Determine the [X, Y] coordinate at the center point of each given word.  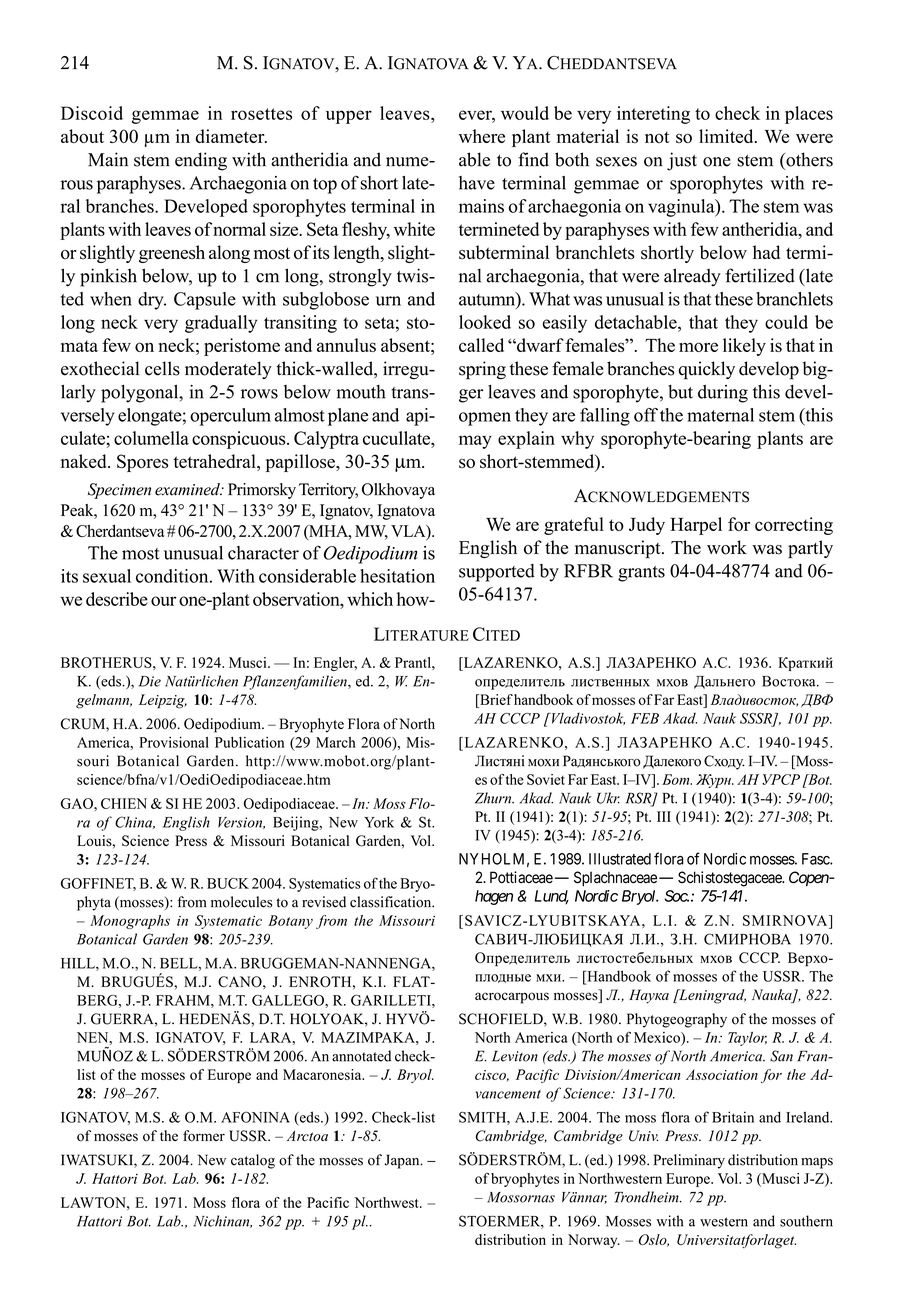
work [727, 547]
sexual [107, 576]
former [204, 1136]
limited [727, 136]
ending [201, 161]
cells [162, 368]
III [664, 816]
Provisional [174, 742]
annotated [361, 1056]
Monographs [130, 922]
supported [497, 573]
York [379, 822]
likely [744, 347]
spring [482, 370]
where [481, 136]
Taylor [747, 1039]
